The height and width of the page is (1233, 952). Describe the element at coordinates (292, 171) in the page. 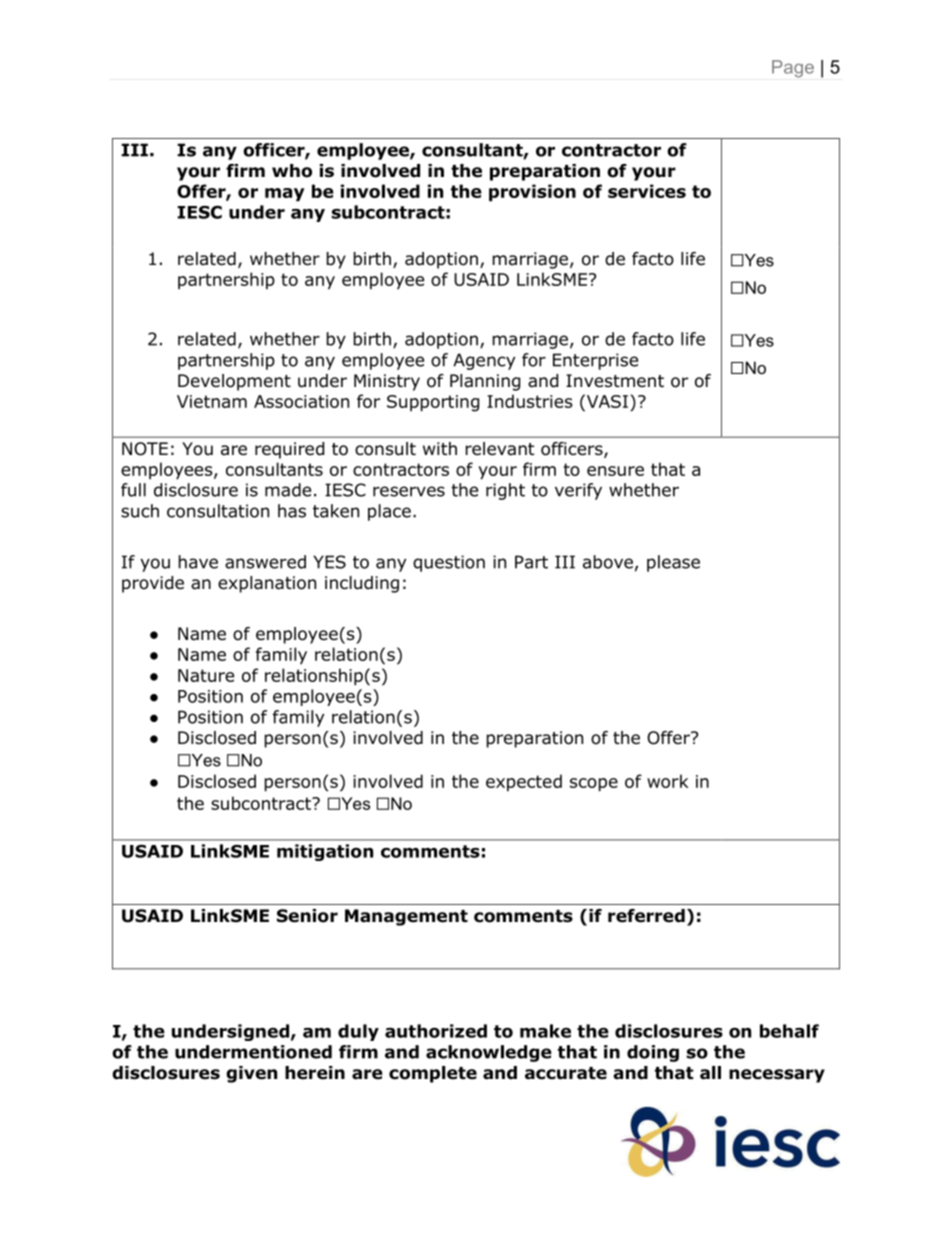

I see `who` at that location.
